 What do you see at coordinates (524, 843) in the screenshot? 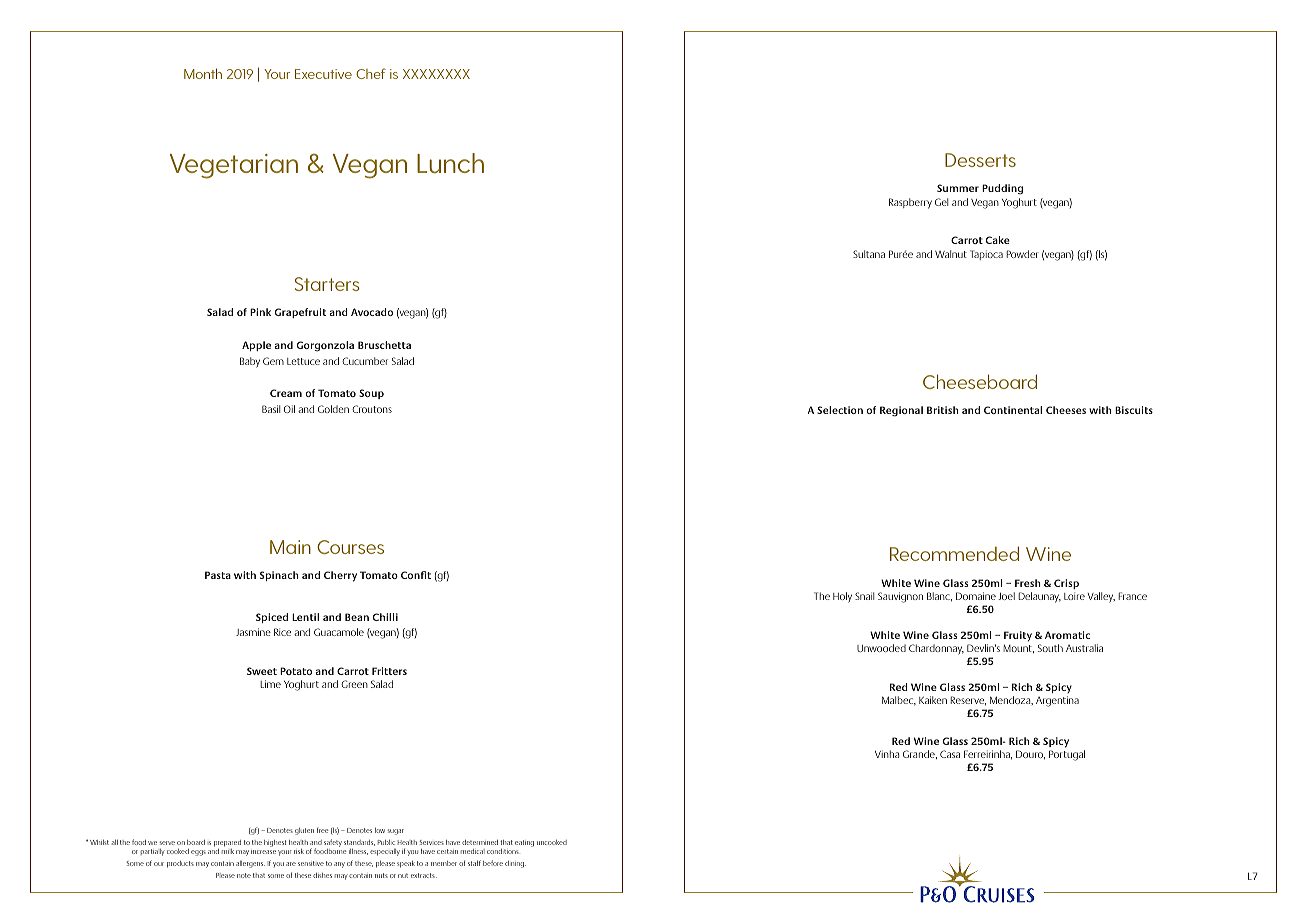
I see `eating` at bounding box center [524, 843].
